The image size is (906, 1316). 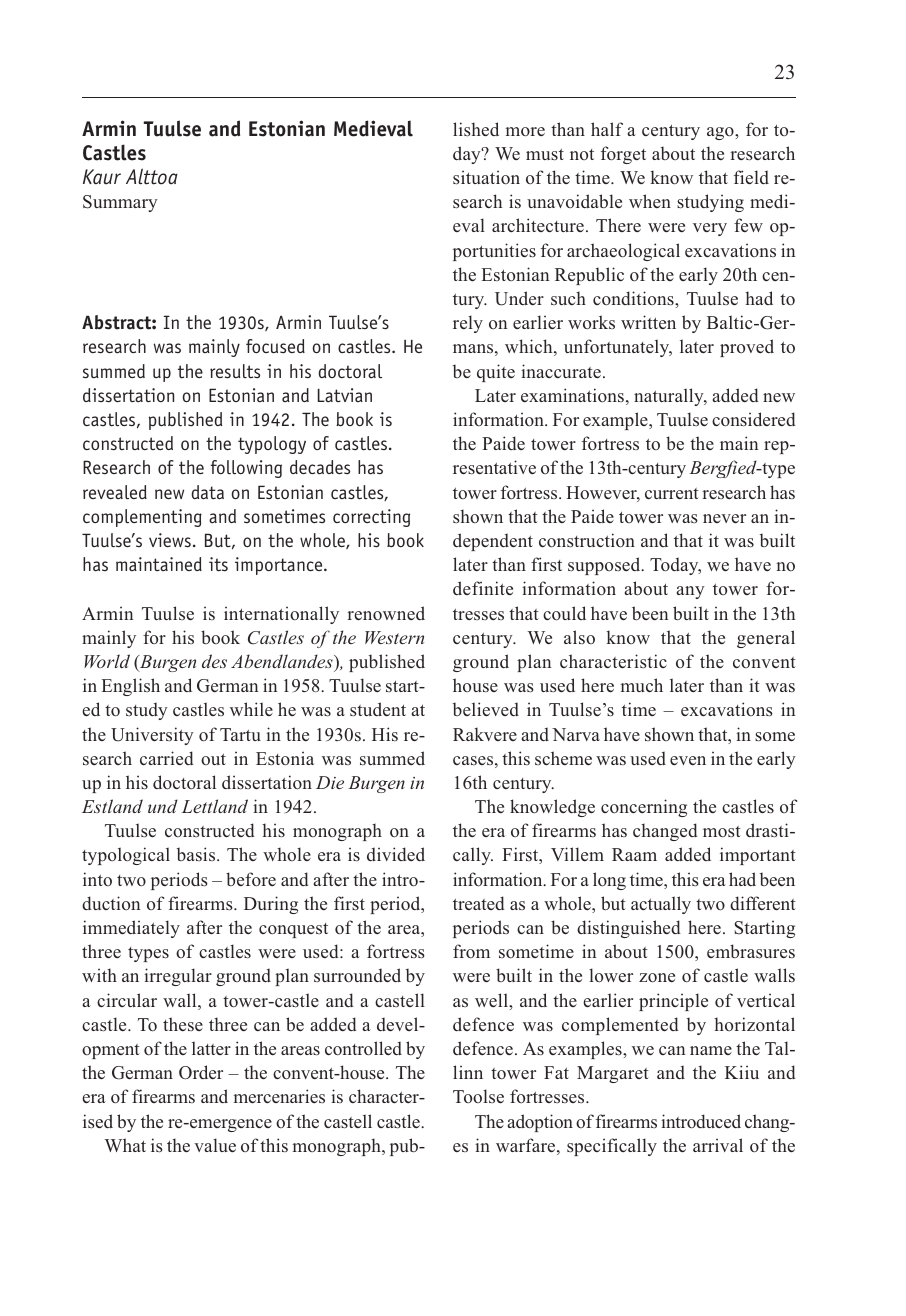 I want to click on Kaur, so click(x=102, y=177).
